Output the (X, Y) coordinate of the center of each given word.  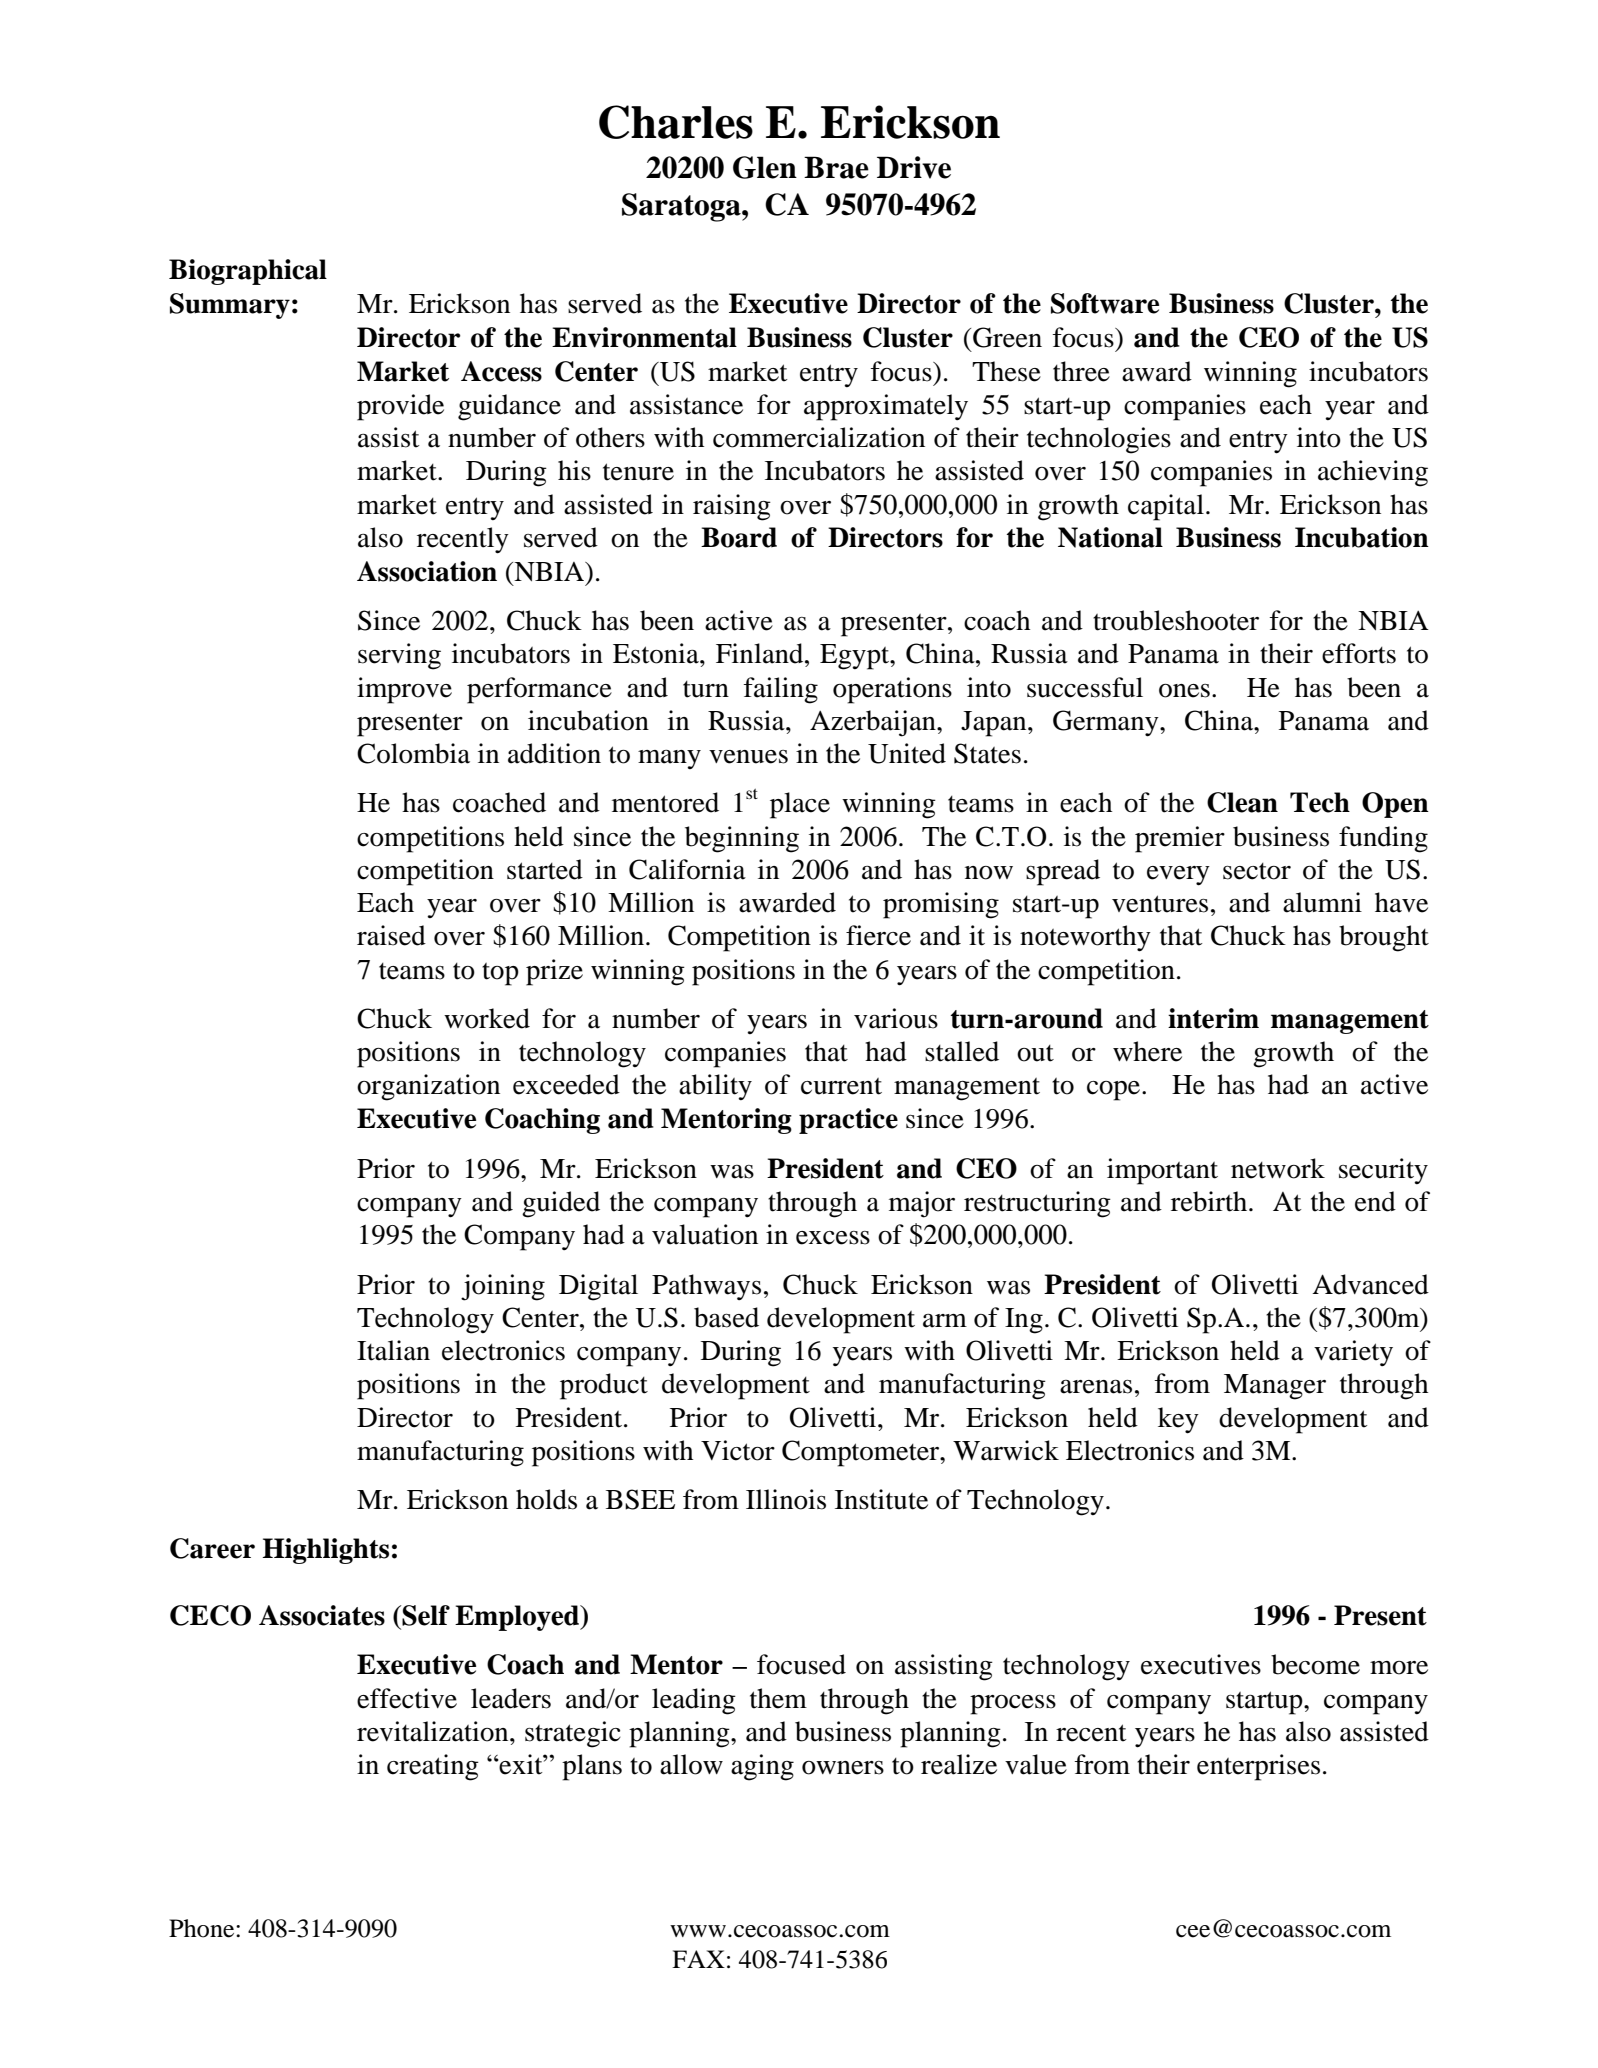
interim (1213, 1018)
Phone (203, 1928)
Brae (836, 167)
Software (1105, 303)
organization (428, 1087)
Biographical (248, 272)
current (841, 1086)
